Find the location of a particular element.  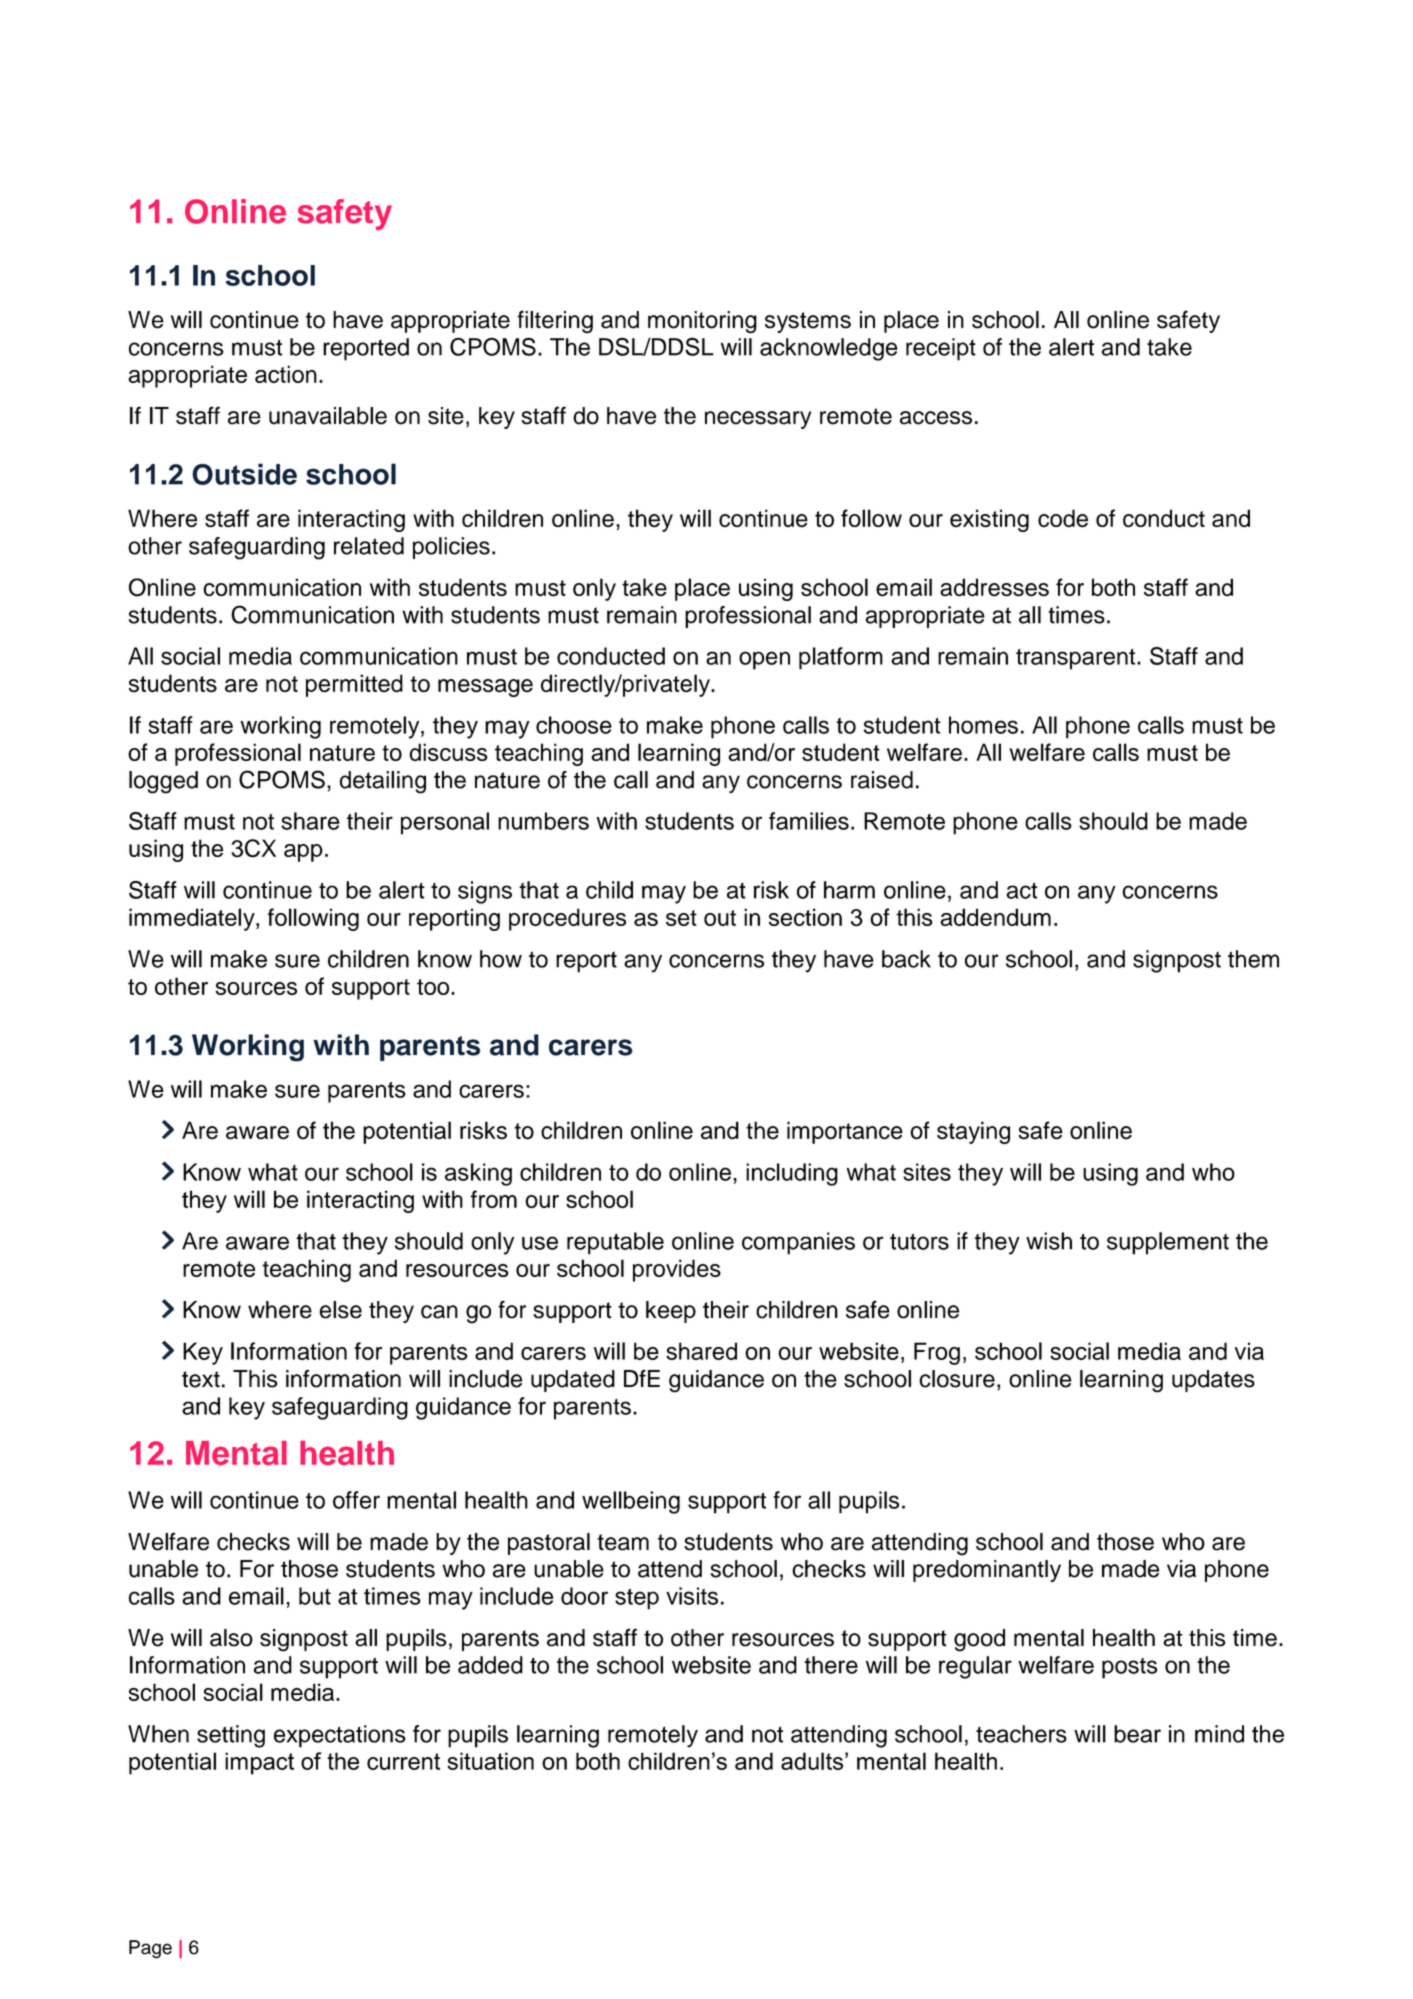

situation is located at coordinates (491, 1761).
